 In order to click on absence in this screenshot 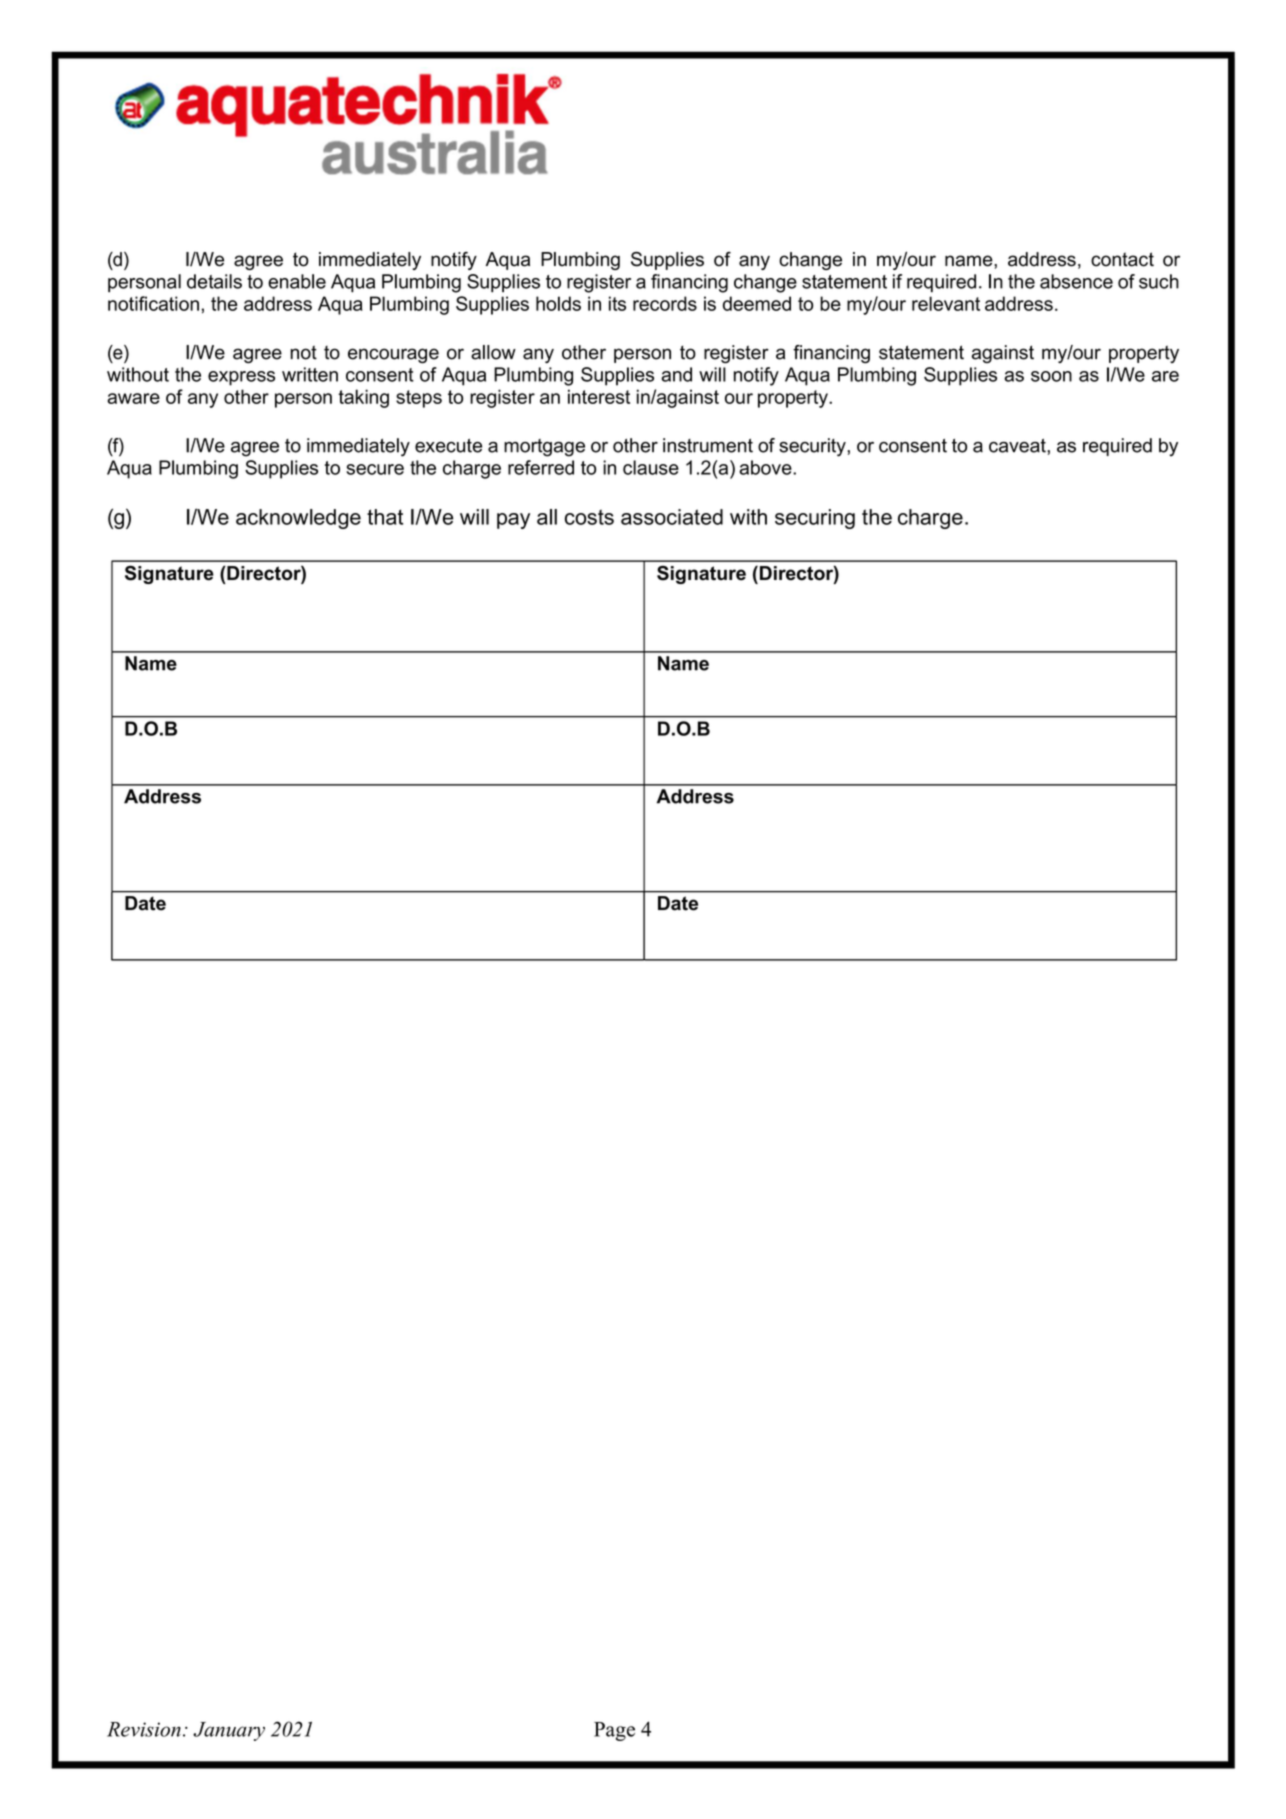, I will do `click(1076, 281)`.
